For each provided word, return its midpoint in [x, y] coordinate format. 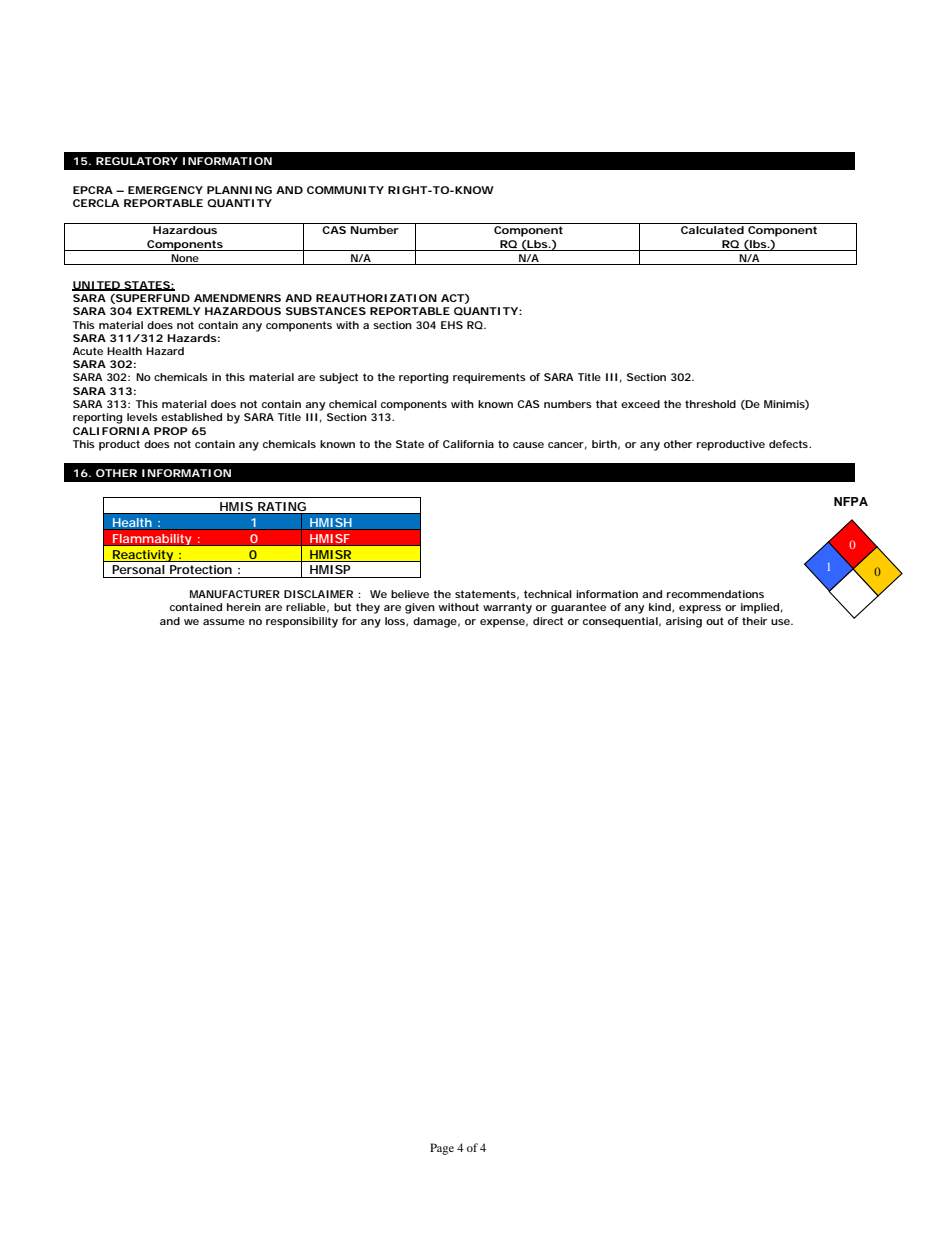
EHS [452, 325]
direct [548, 621]
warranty [507, 608]
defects [789, 444]
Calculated [712, 230]
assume [224, 622]
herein [244, 607]
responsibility [302, 622]
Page [442, 1149]
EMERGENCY [165, 190]
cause [528, 445]
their [754, 621]
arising [684, 622]
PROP [171, 431]
